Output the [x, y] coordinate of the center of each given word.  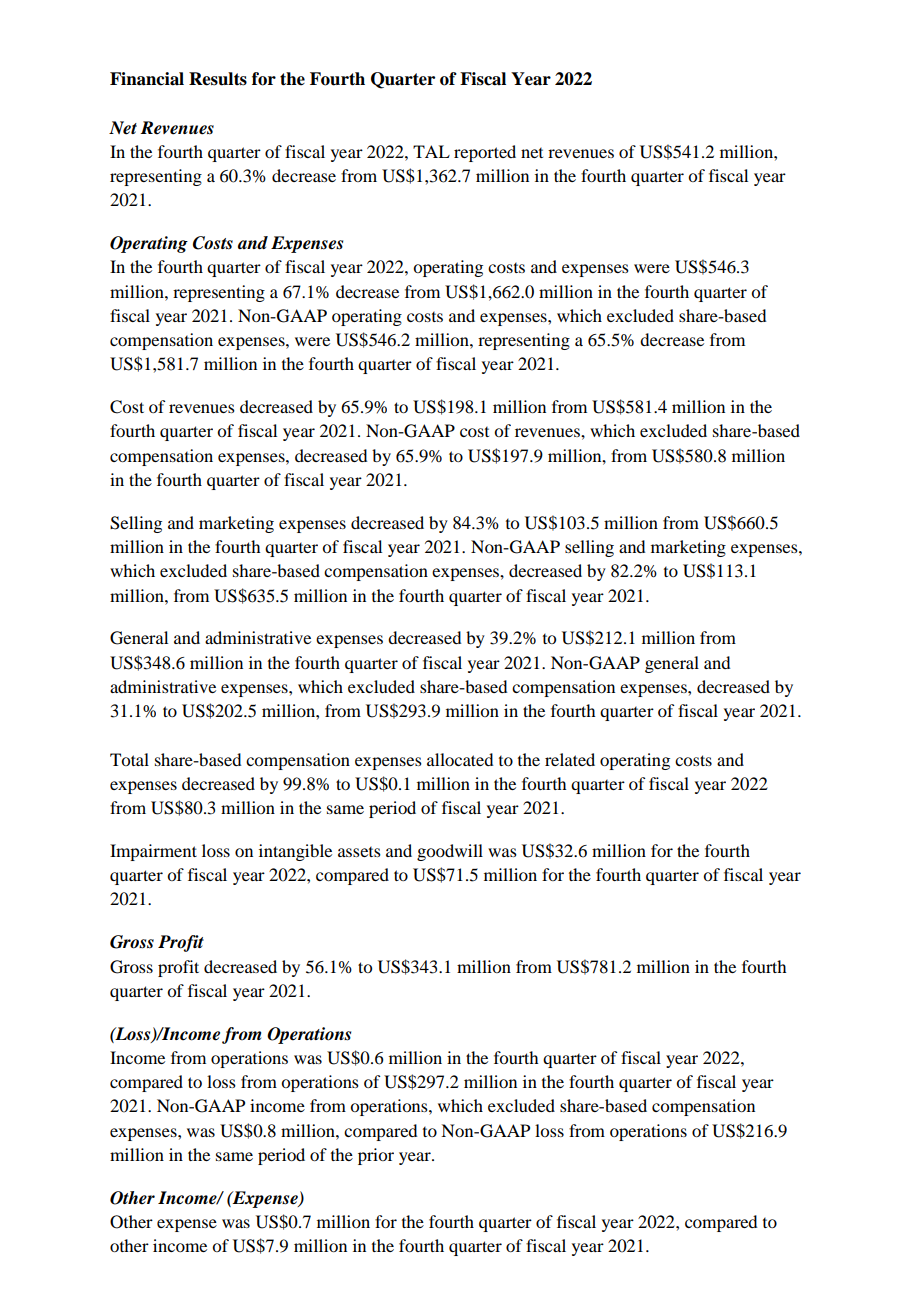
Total [129, 759]
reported [485, 153]
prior [376, 1156]
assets [359, 852]
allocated [460, 759]
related [570, 759]
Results [218, 79]
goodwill [450, 852]
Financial [147, 79]
